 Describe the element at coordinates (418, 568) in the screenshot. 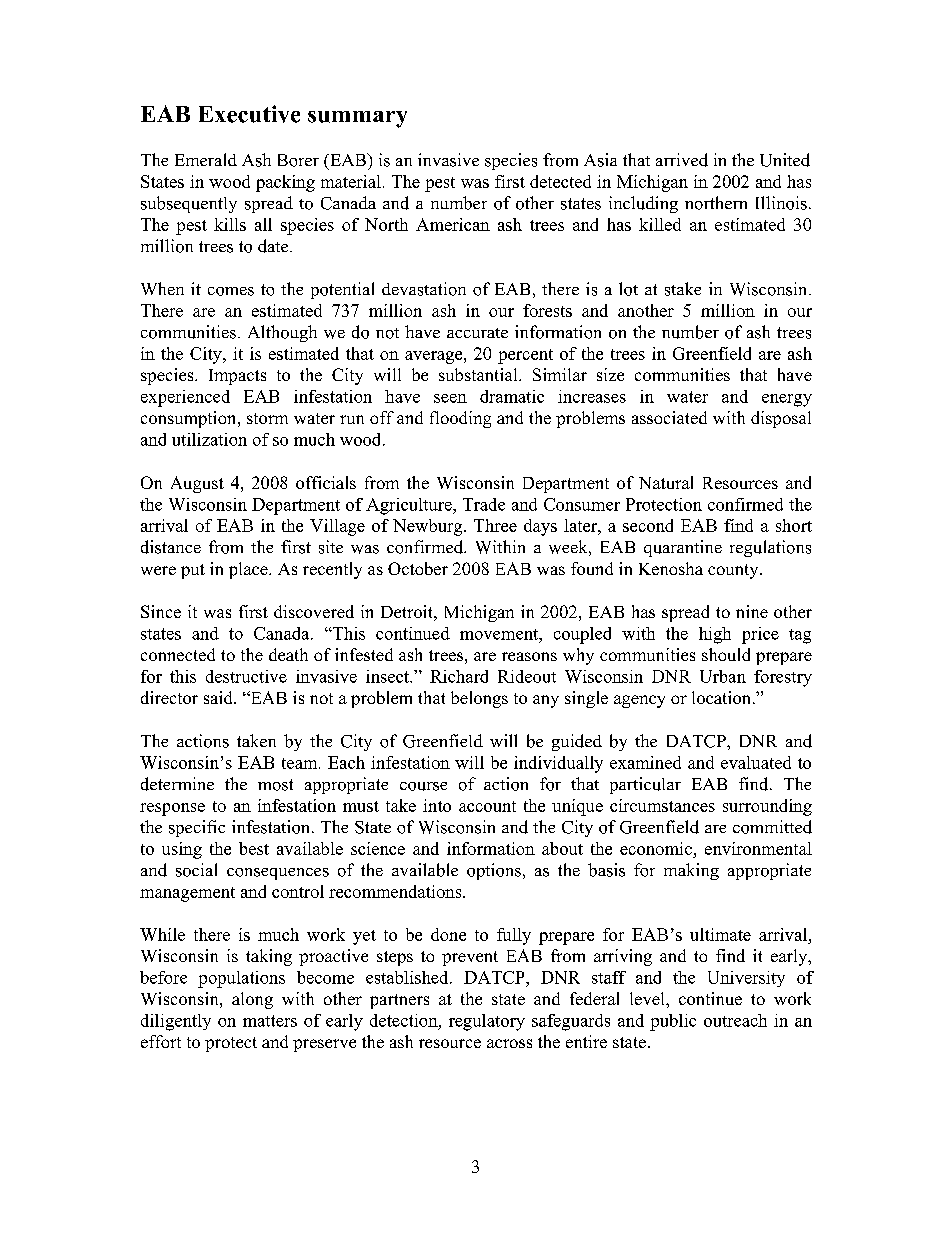

I see `October` at that location.
